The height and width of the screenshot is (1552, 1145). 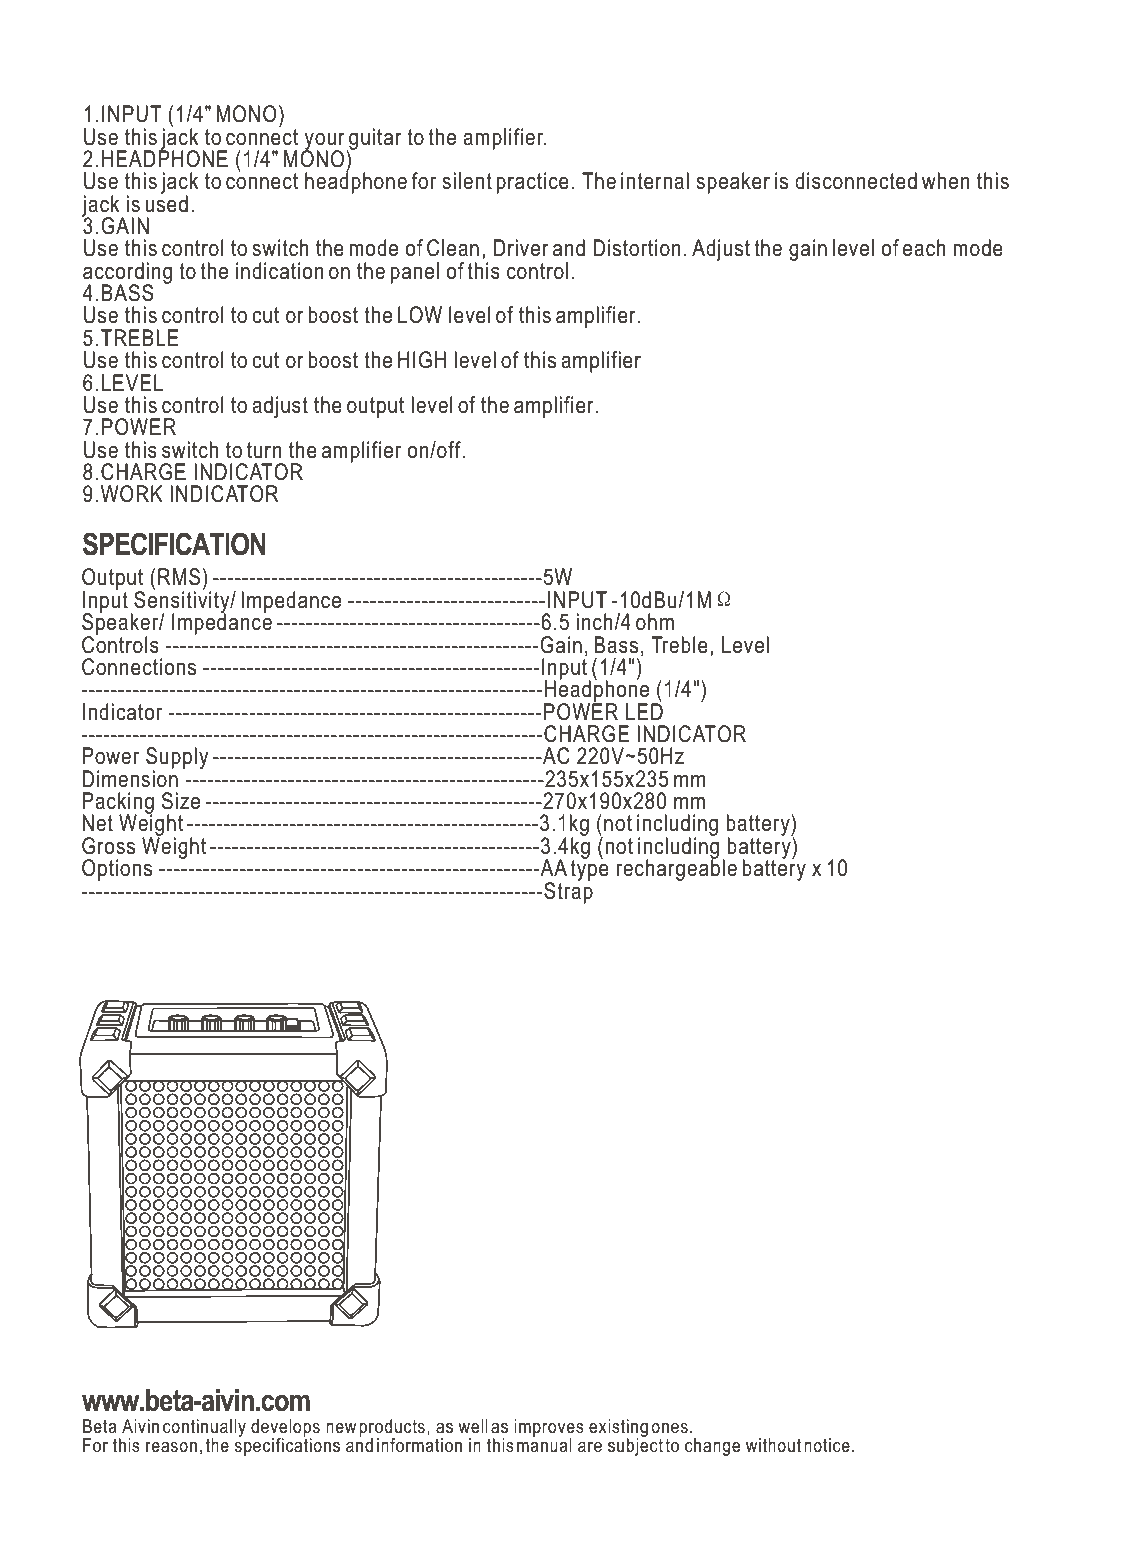 What do you see at coordinates (655, 622) in the screenshot?
I see `ohm` at bounding box center [655, 622].
